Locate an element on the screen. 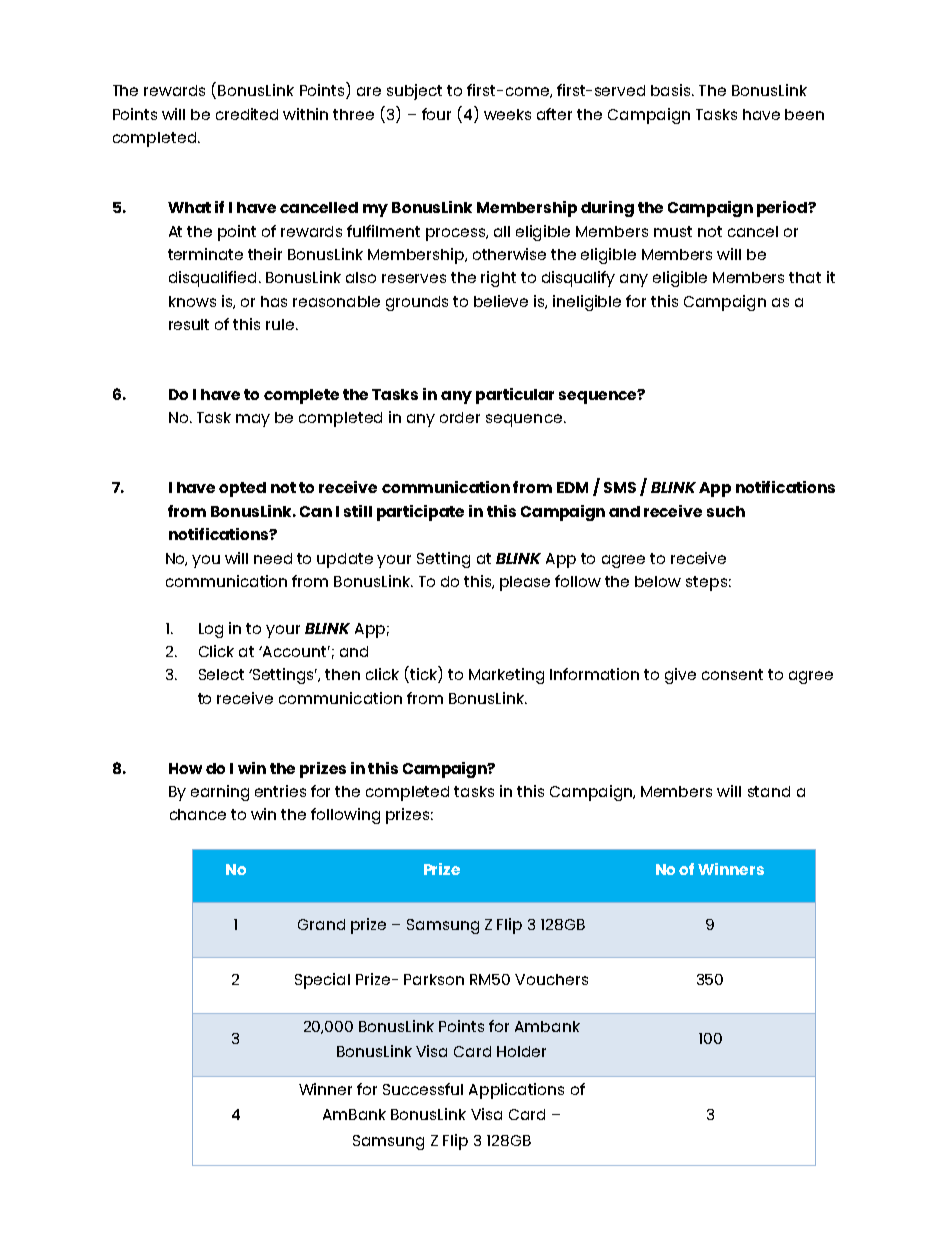  Marketing is located at coordinates (506, 676).
